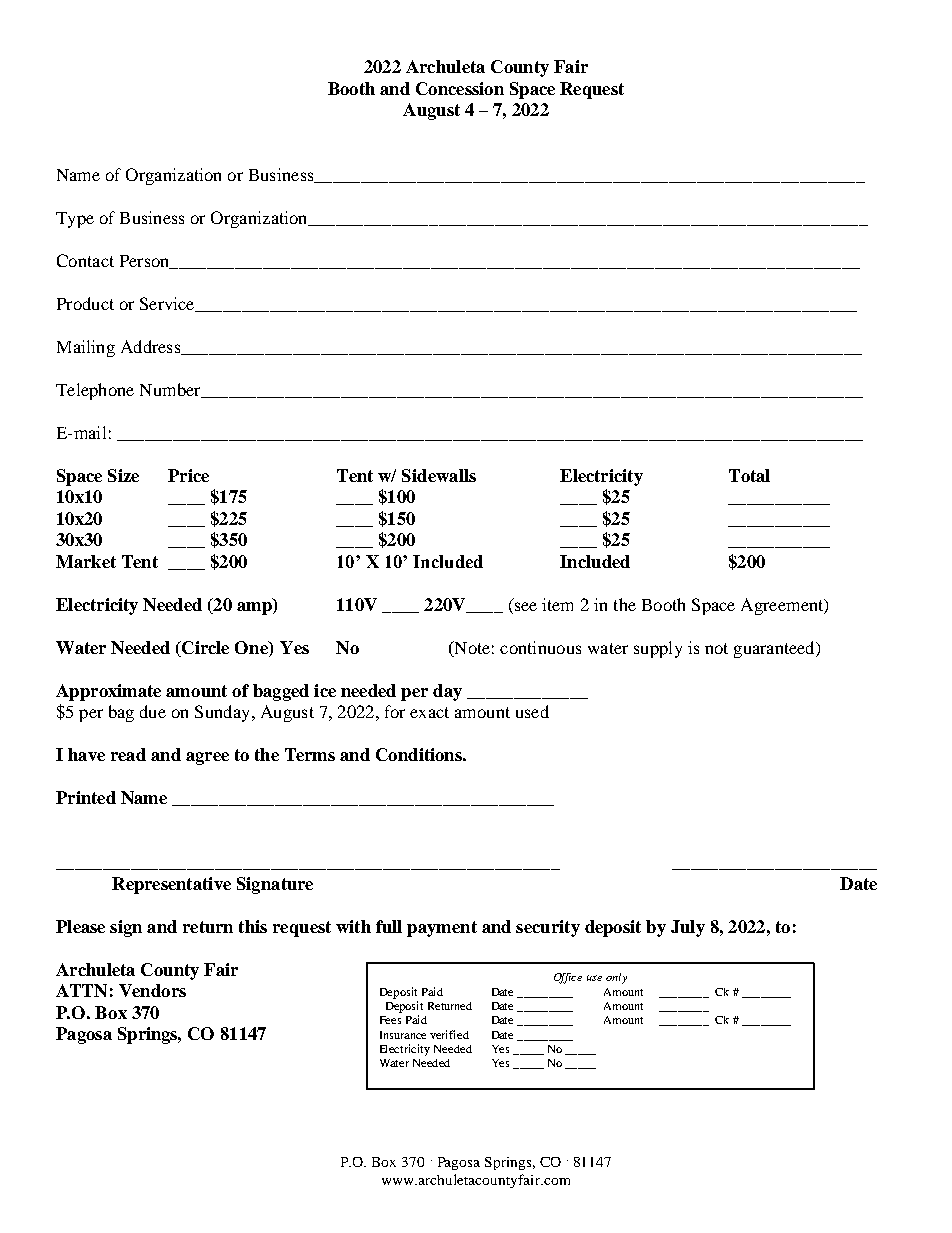  What do you see at coordinates (749, 475) in the screenshot?
I see `Total` at bounding box center [749, 475].
